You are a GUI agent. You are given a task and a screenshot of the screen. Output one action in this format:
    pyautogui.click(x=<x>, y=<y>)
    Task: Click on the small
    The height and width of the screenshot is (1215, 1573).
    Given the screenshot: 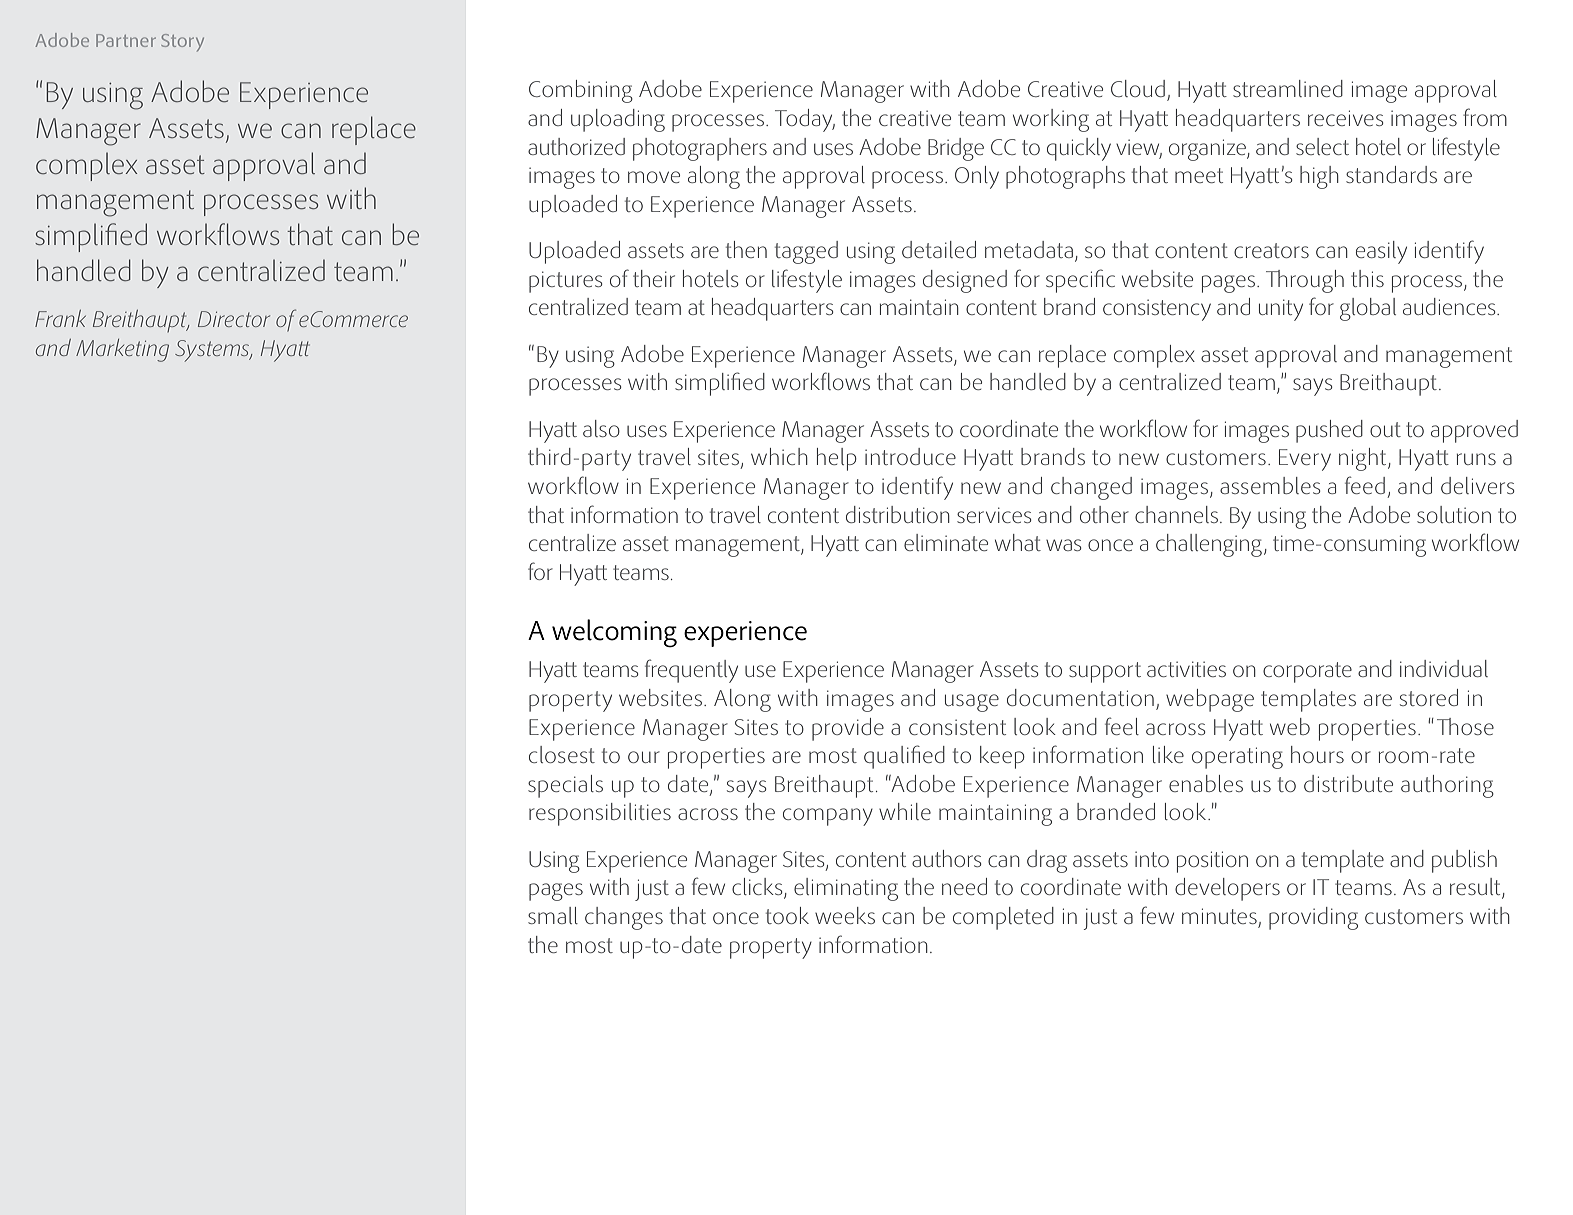 What is the action you would take?
    pyautogui.click(x=553, y=915)
